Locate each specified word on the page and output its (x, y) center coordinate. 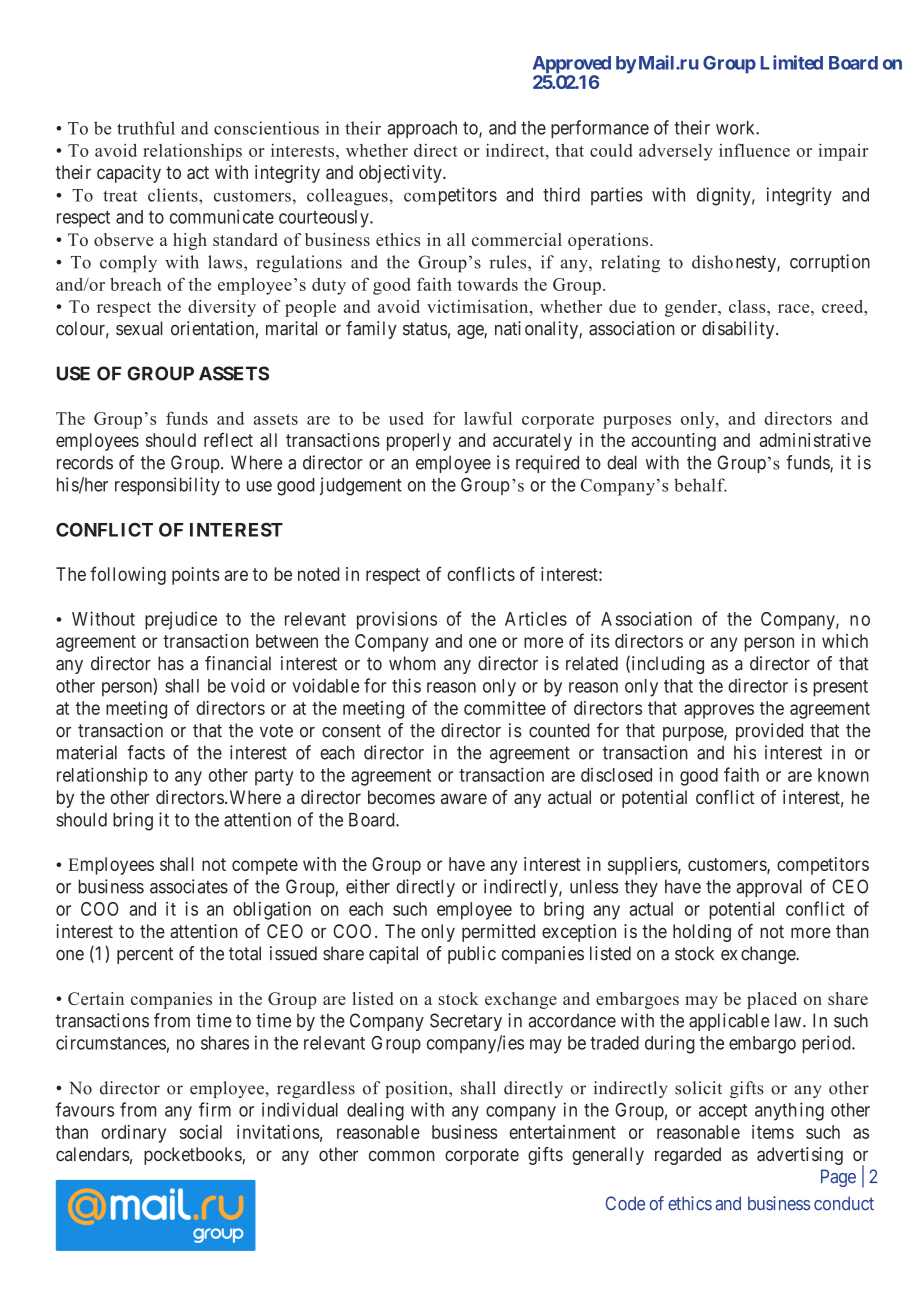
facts (146, 752)
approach (422, 129)
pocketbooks (193, 1156)
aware (464, 798)
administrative (815, 440)
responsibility (167, 486)
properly (419, 442)
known (843, 775)
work (736, 128)
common (402, 1155)
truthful (146, 128)
